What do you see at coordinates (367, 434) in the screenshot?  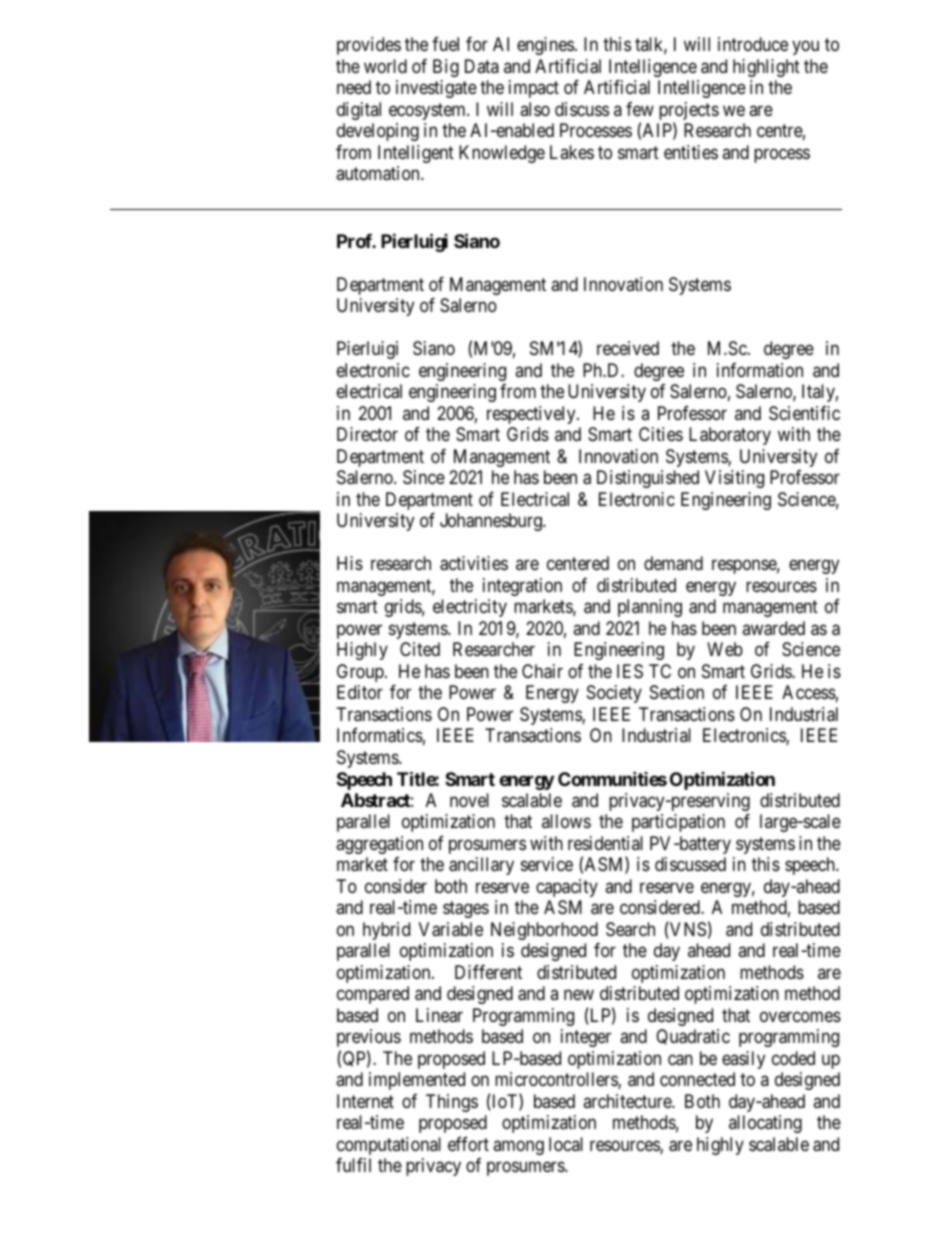 I see `Director` at bounding box center [367, 434].
